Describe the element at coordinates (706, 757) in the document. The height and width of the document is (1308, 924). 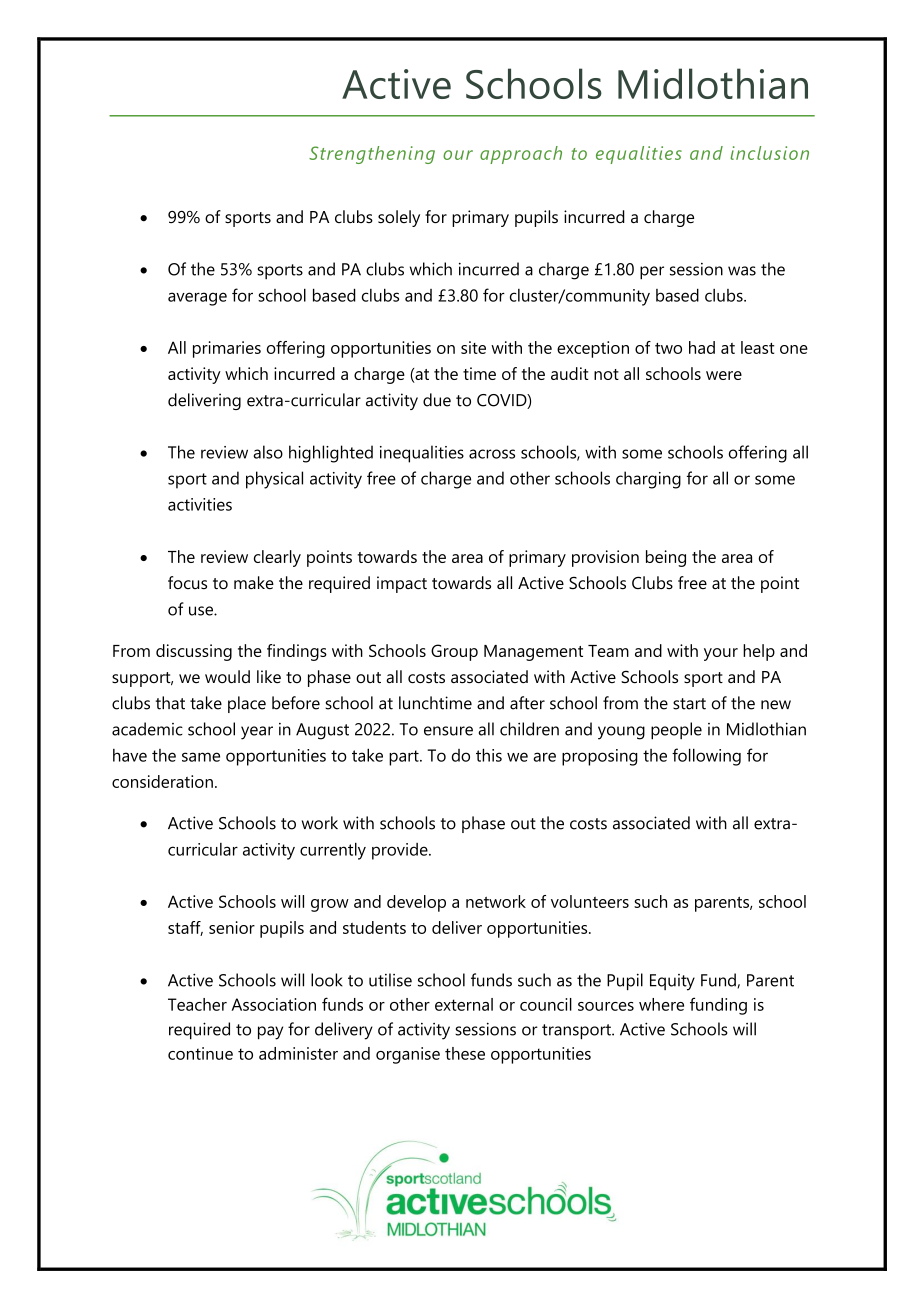
I see `following` at that location.
